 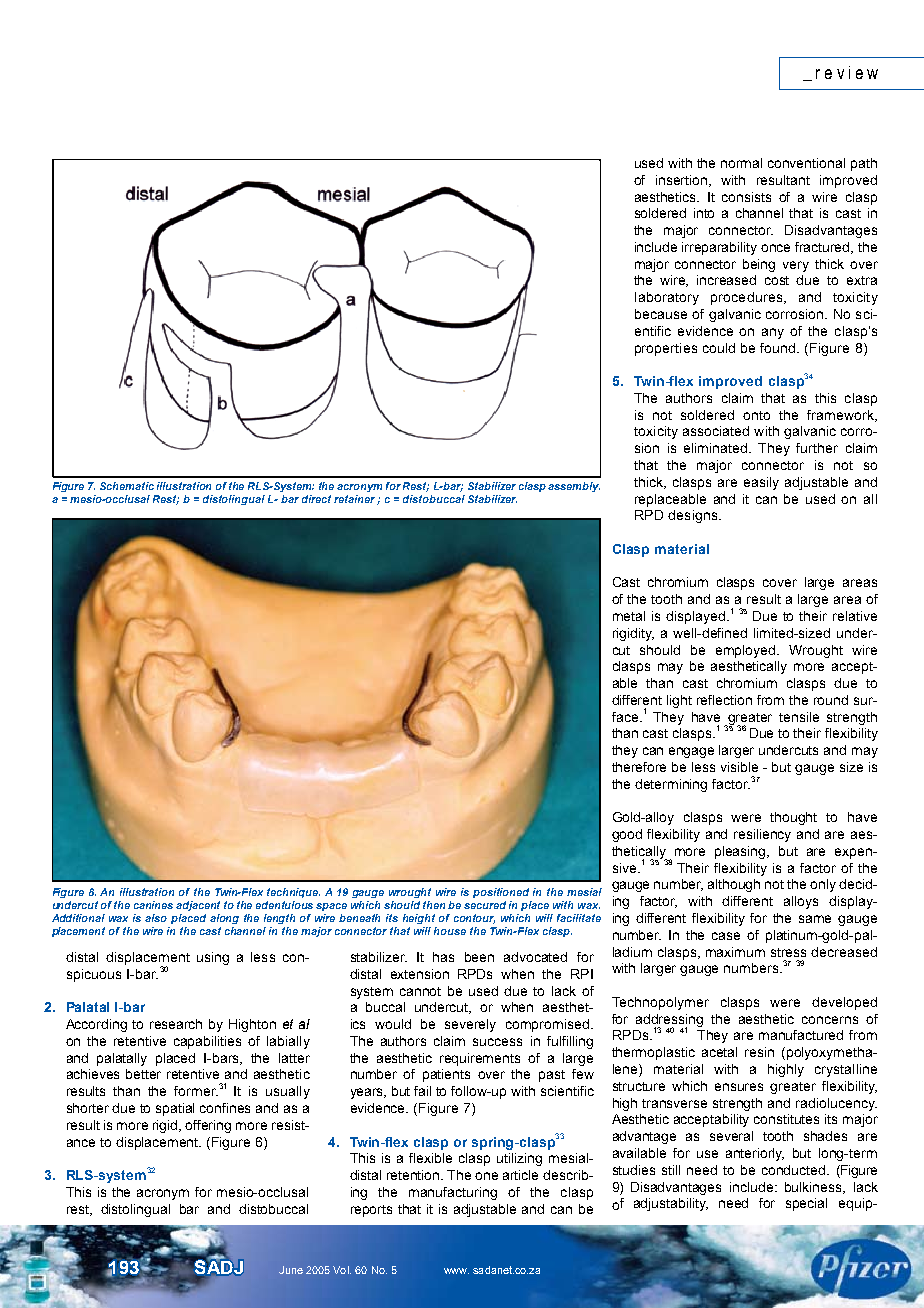 What do you see at coordinates (788, 952) in the screenshot?
I see `stress` at bounding box center [788, 952].
